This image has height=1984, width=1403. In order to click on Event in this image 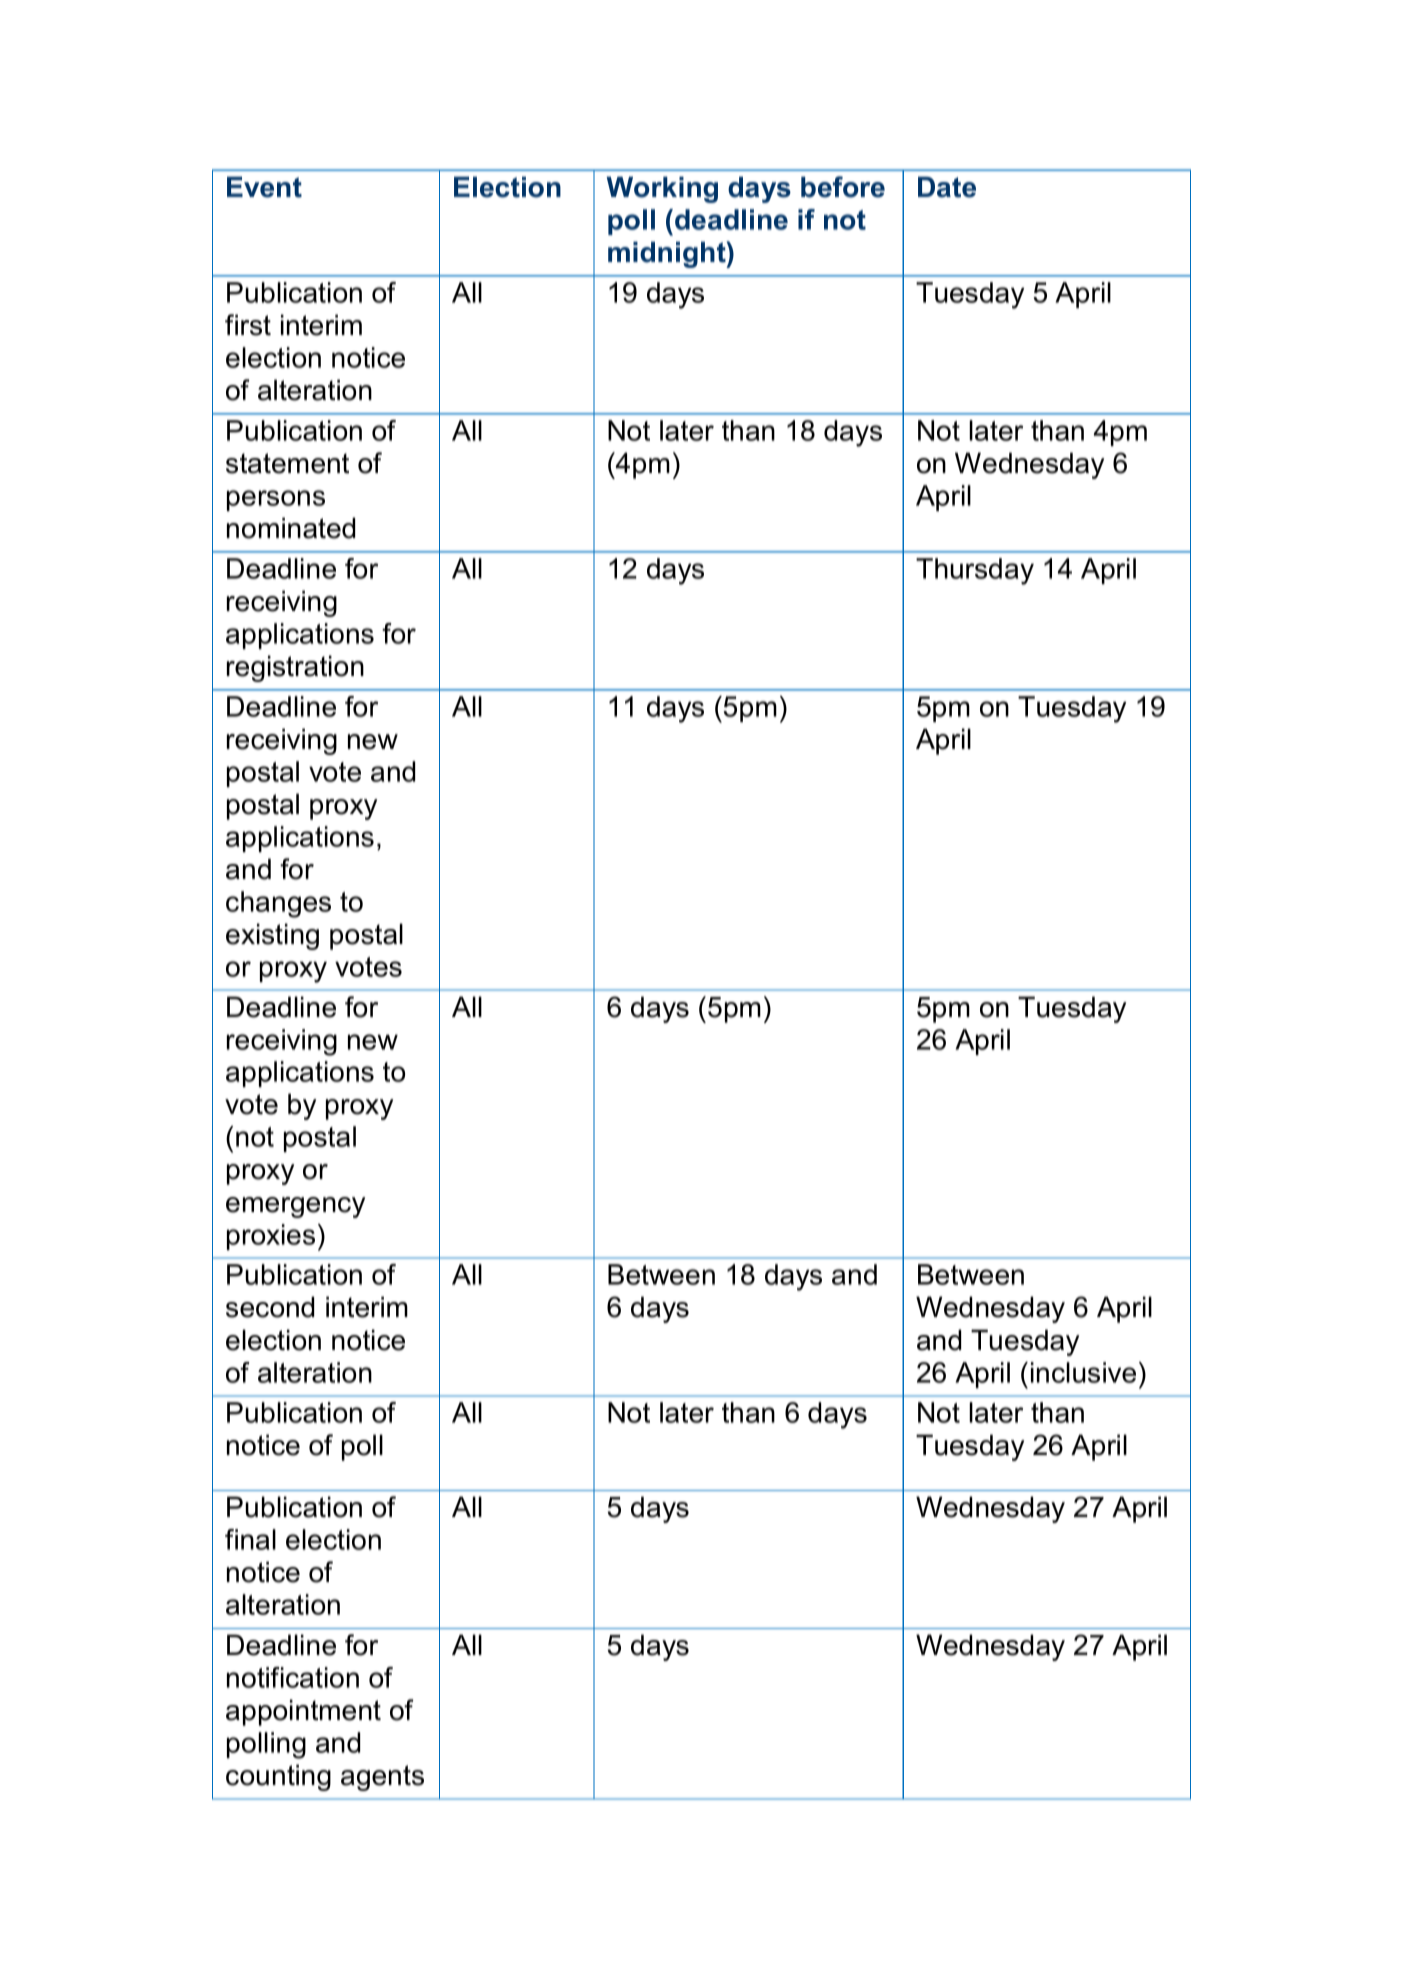, I will do `click(264, 187)`.
